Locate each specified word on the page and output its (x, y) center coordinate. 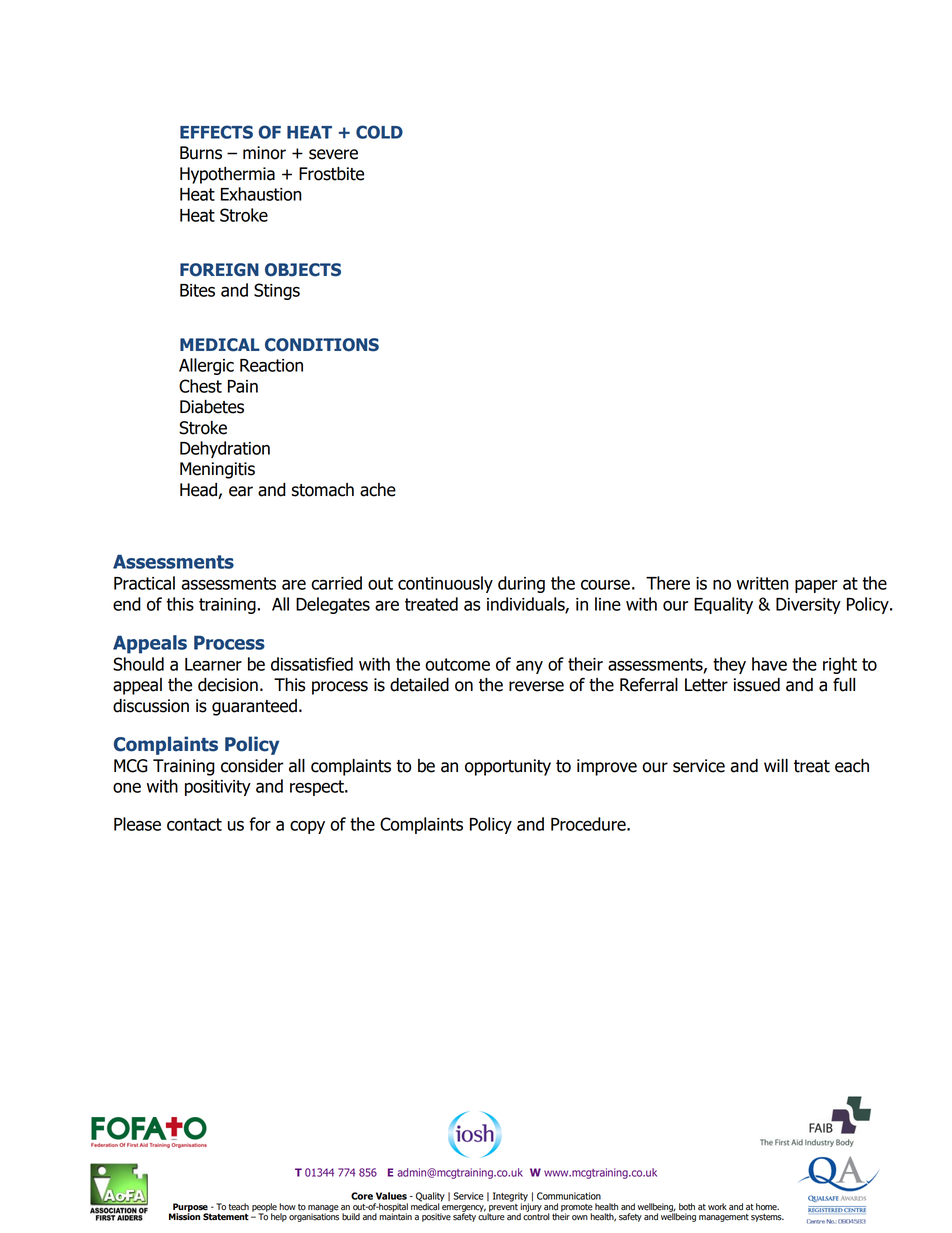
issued (757, 685)
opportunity (508, 767)
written (763, 583)
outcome (457, 664)
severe (333, 154)
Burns (201, 153)
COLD (379, 132)
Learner (213, 664)
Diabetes (212, 407)
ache (378, 490)
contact (194, 824)
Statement (226, 1217)
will (776, 765)
